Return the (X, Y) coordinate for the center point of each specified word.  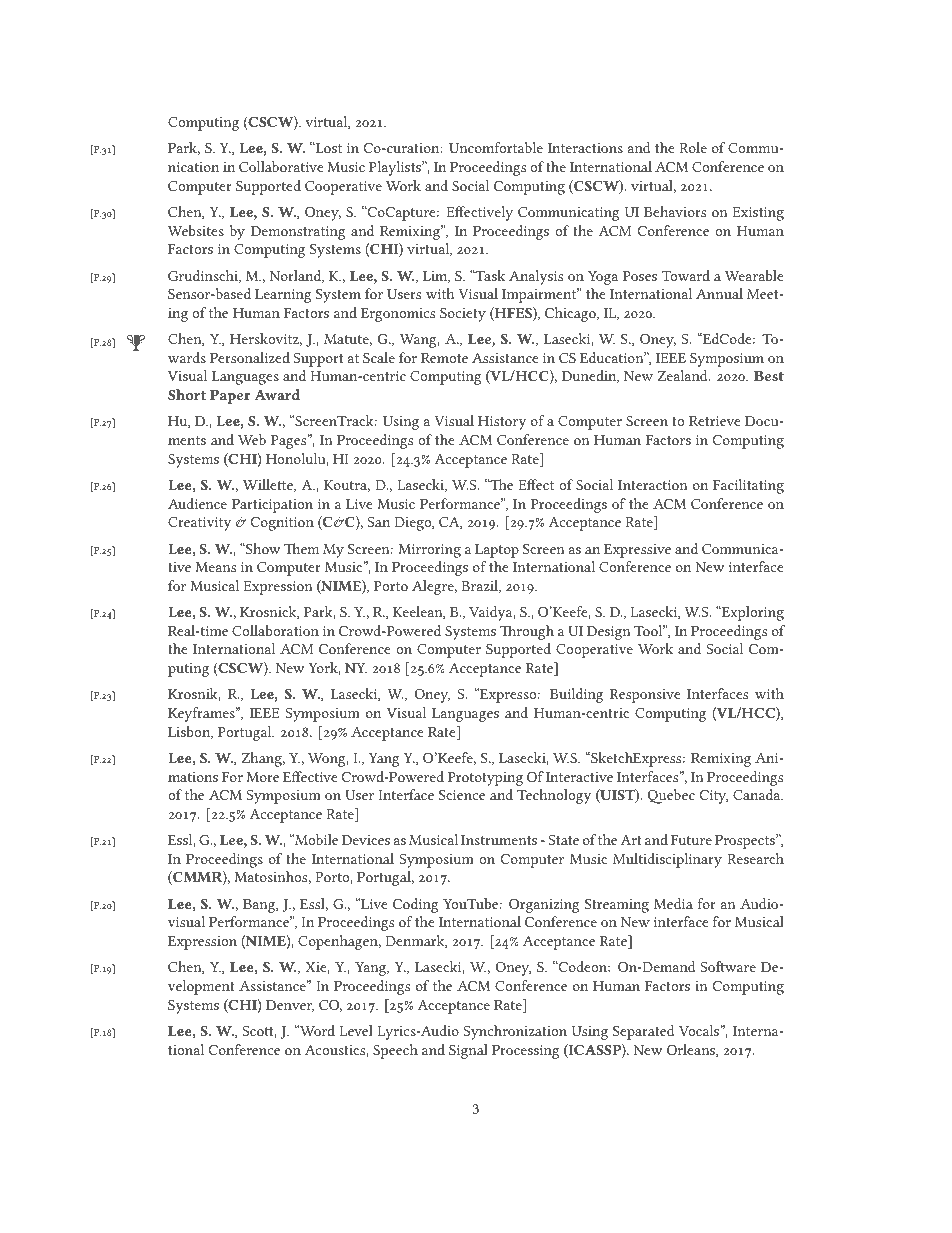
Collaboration (275, 630)
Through (527, 632)
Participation (272, 506)
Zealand (683, 375)
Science (462, 795)
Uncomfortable (496, 147)
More (262, 777)
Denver (290, 1006)
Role (693, 147)
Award (277, 394)
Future (691, 840)
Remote (444, 358)
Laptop (497, 551)
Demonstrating (298, 233)
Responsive (645, 696)
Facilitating (748, 486)
